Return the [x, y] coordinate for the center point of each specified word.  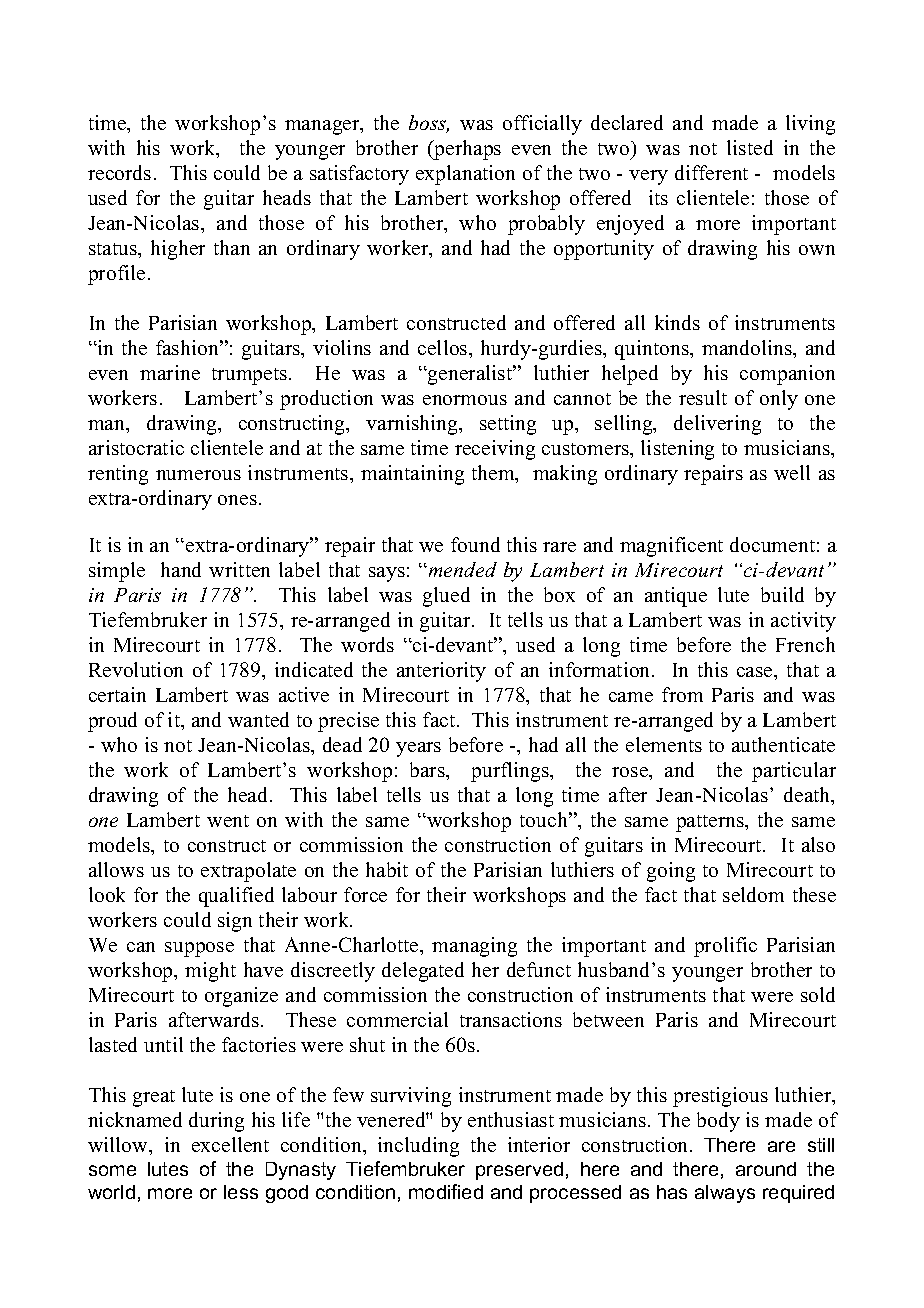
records [119, 172]
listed [750, 147]
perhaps [466, 150]
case [756, 672]
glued [446, 597]
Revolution [136, 669]
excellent [230, 1144]
